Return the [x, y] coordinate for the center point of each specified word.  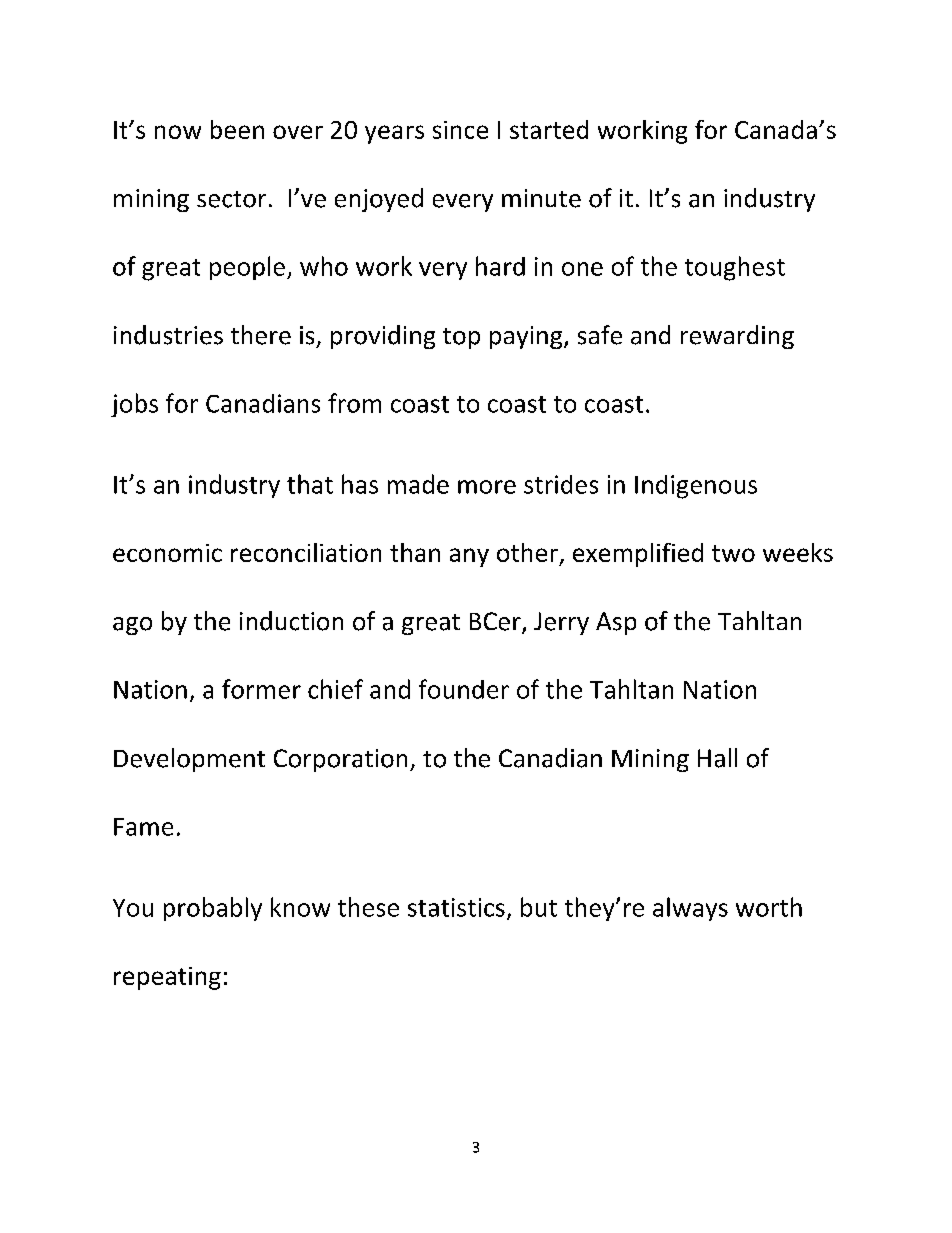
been [237, 129]
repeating [167, 978]
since [460, 130]
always [690, 909]
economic [167, 553]
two [733, 553]
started [549, 129]
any [469, 557]
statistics [456, 907]
